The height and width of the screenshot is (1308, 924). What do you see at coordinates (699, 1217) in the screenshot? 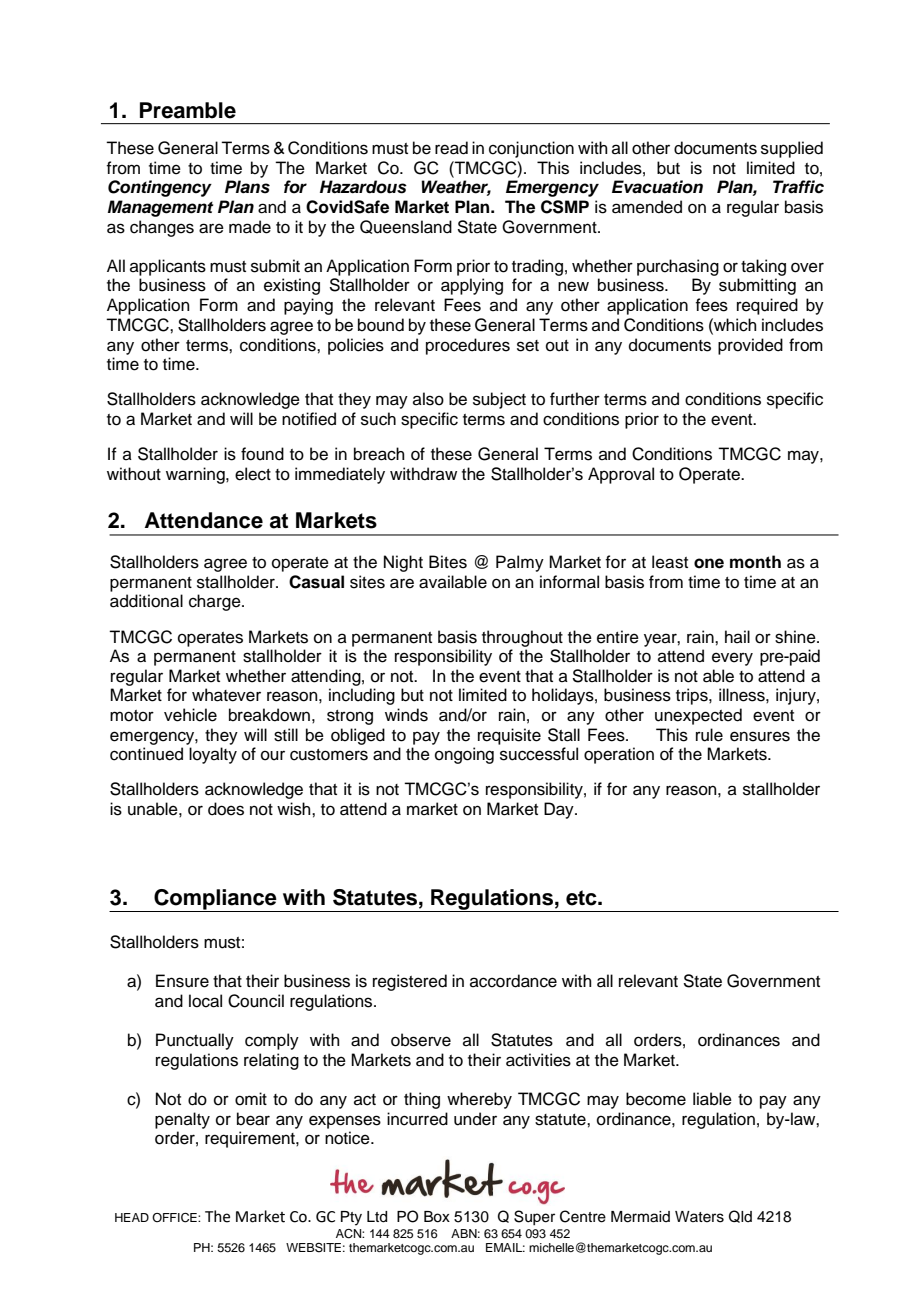
I see `Waters` at bounding box center [699, 1217].
